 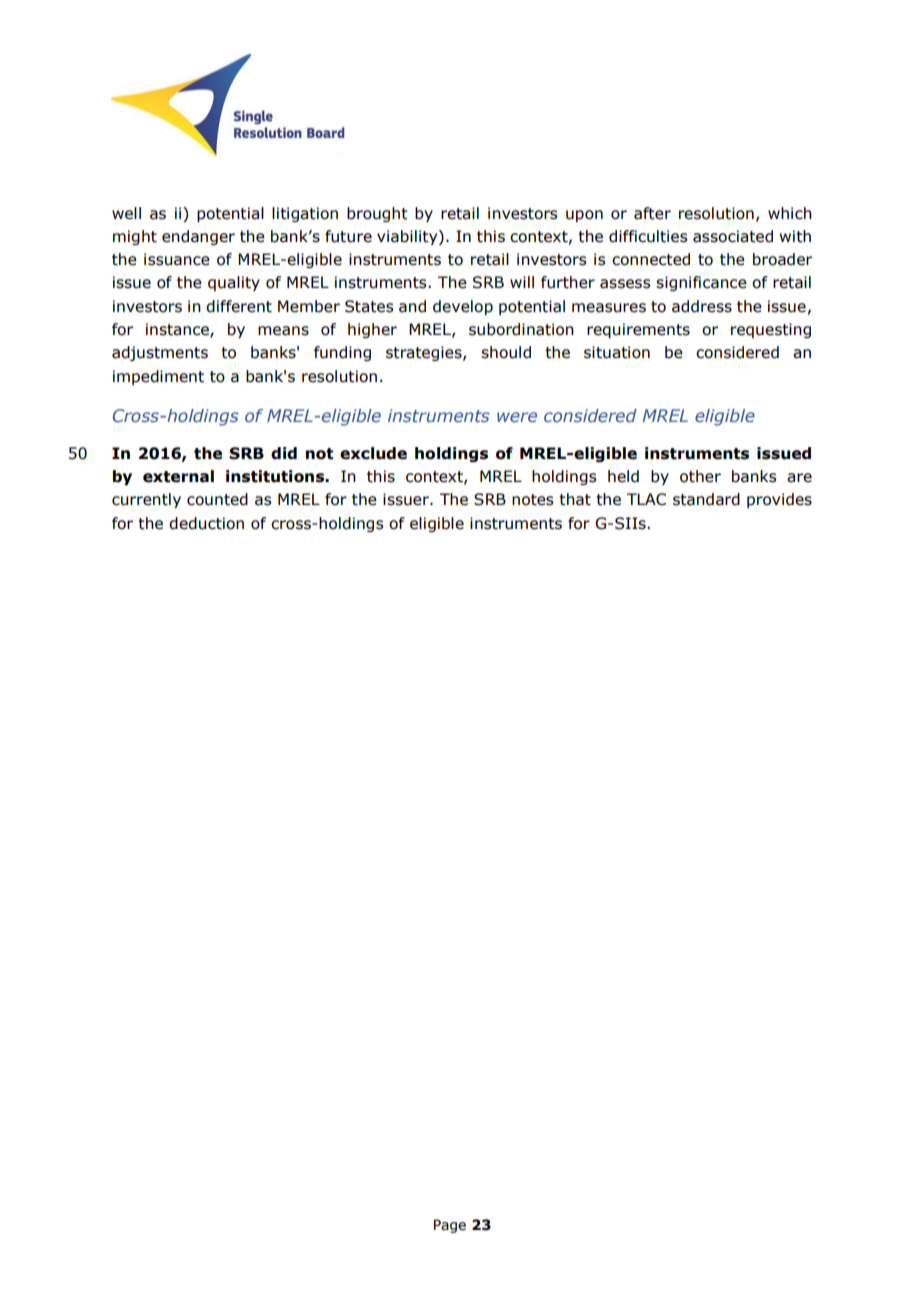 I want to click on standard, so click(x=706, y=499).
